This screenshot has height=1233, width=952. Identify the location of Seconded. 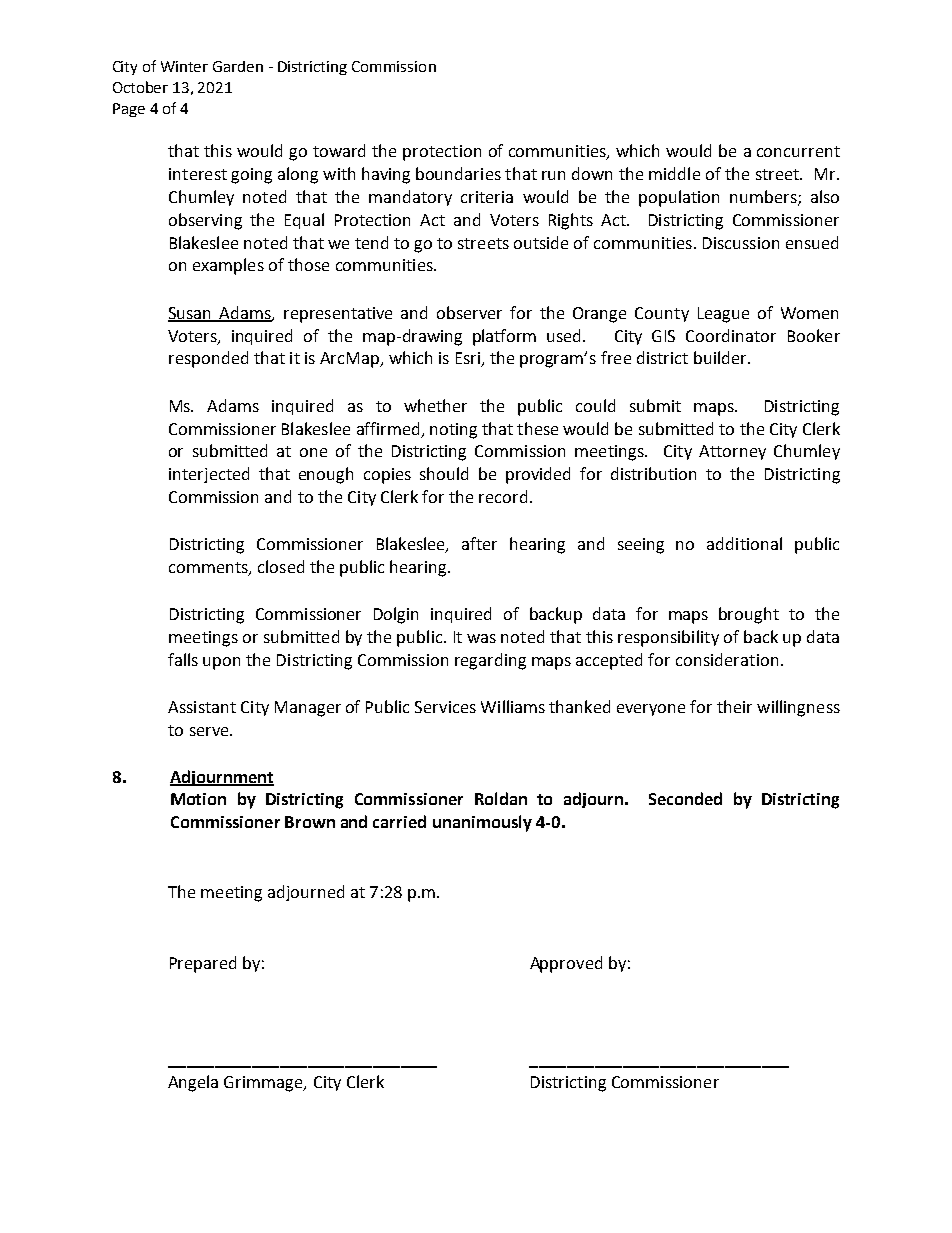
(685, 798).
